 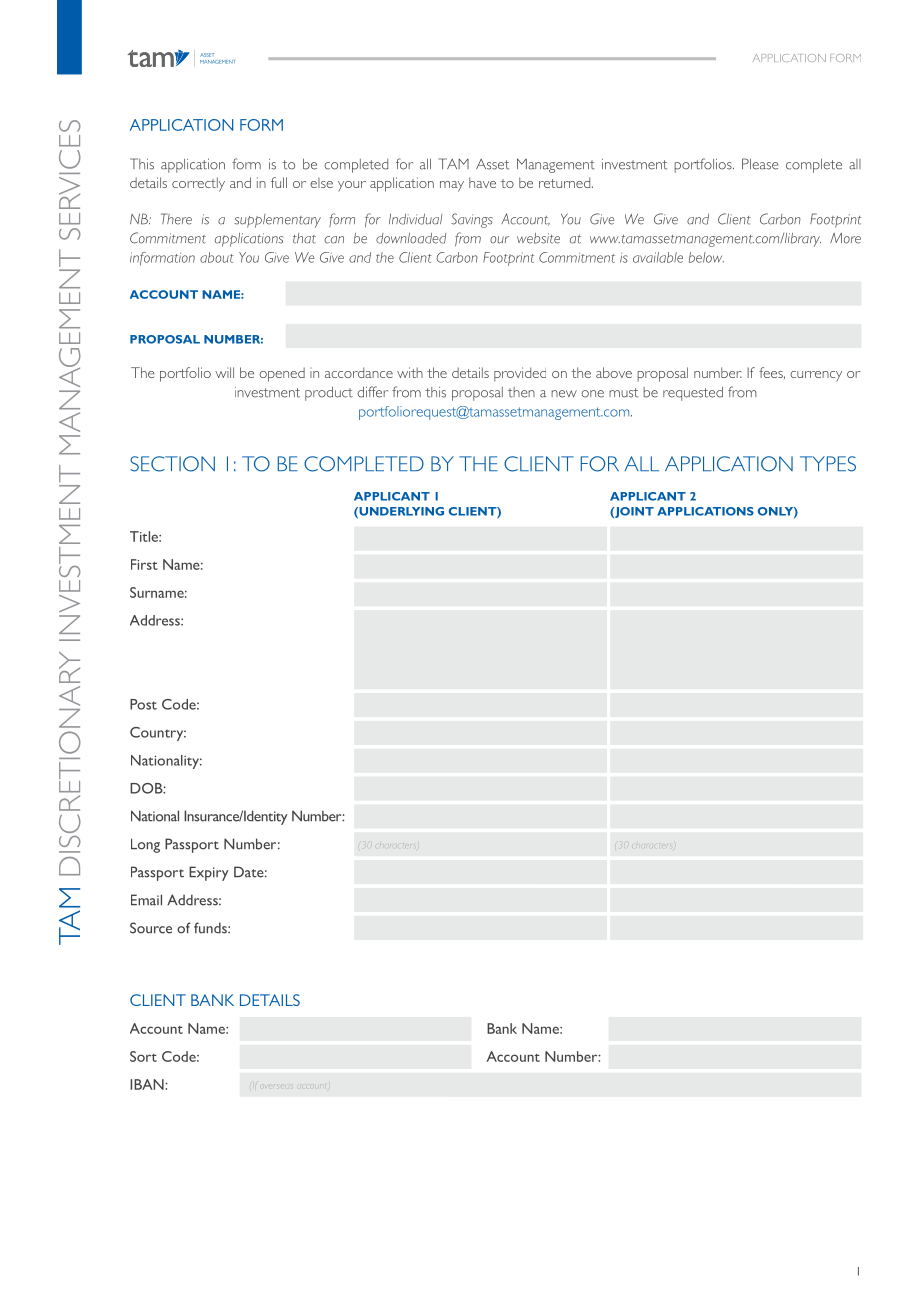 I want to click on correctly, so click(x=198, y=184).
